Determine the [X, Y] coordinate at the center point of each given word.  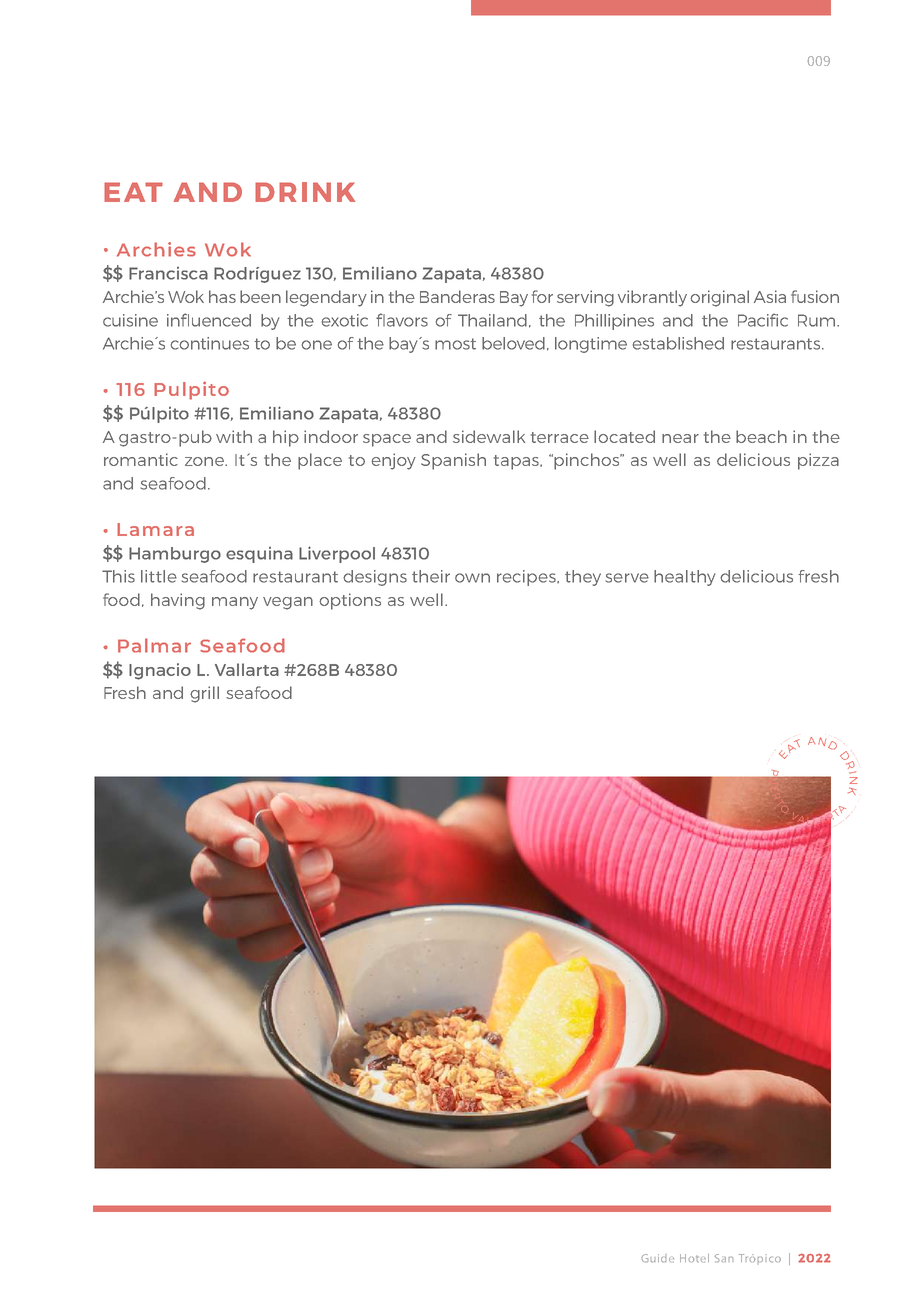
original [719, 298]
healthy [684, 578]
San [724, 1258]
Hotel [694, 1258]
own [472, 578]
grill [204, 694]
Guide [658, 1258]
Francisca [168, 273]
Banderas [457, 296]
